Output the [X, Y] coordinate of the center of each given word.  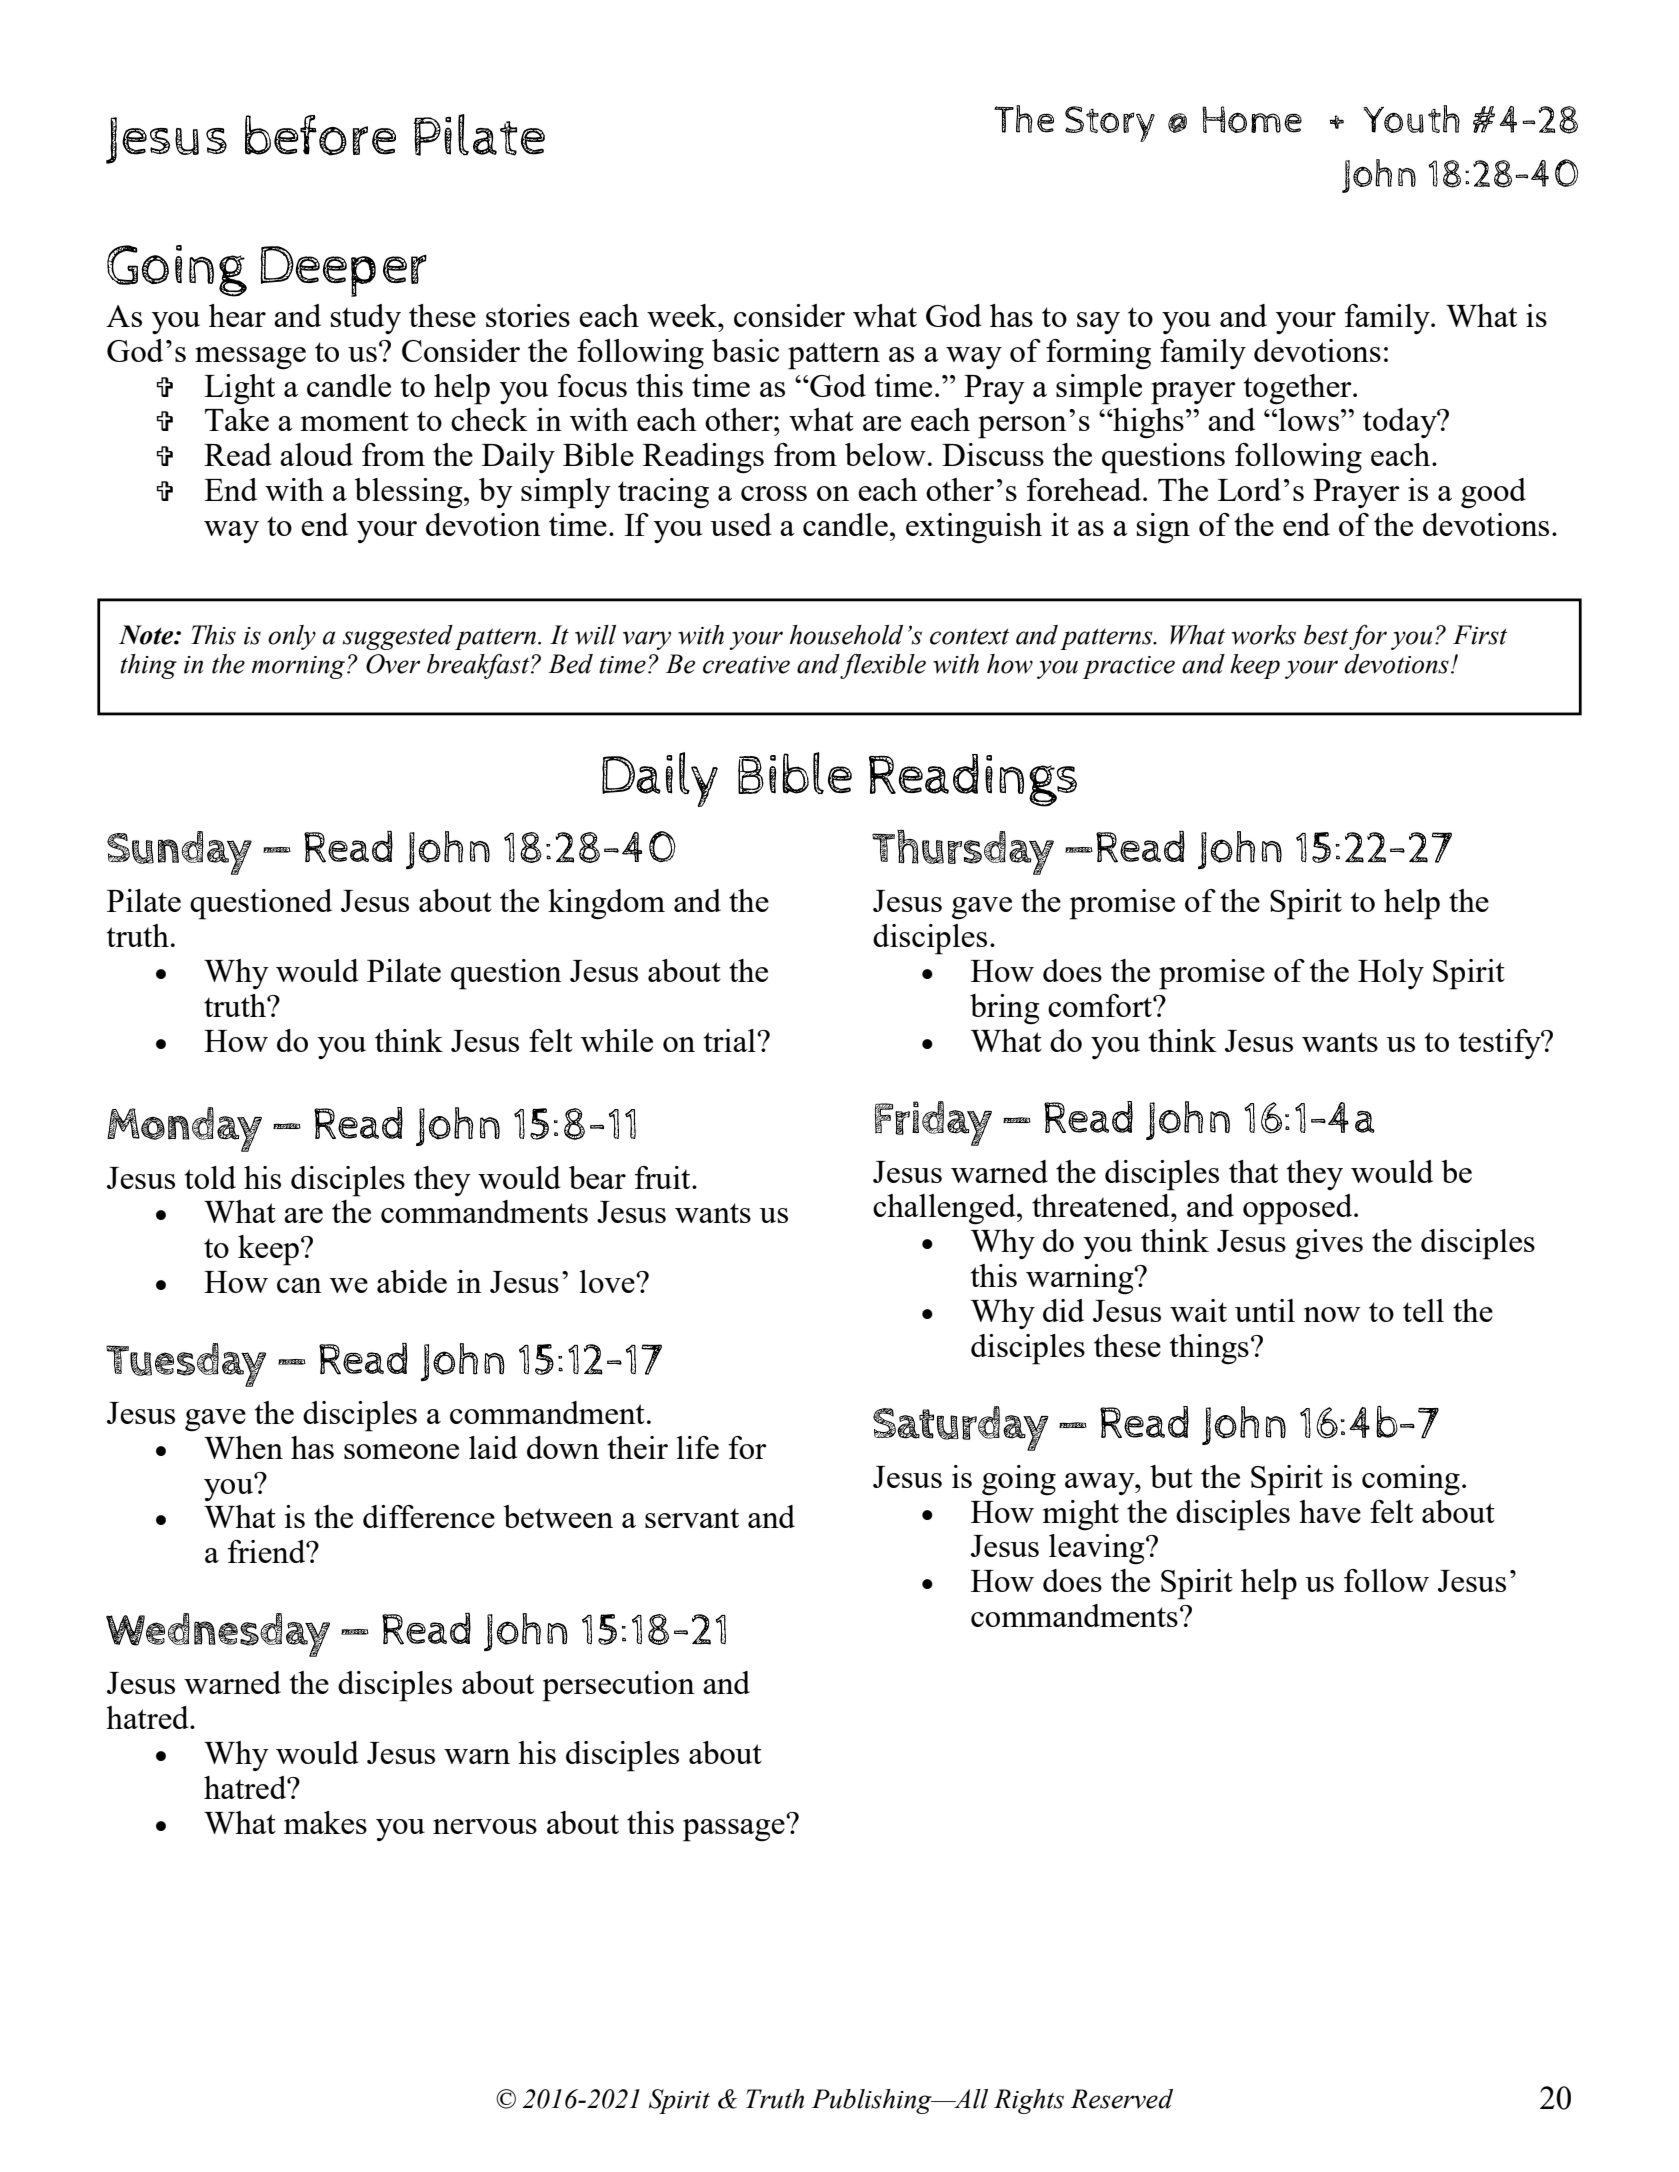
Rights [1029, 2101]
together [1299, 389]
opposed [1299, 1209]
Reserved [1122, 2099]
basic [746, 350]
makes [325, 1822]
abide [412, 1281]
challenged [945, 1209]
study [366, 319]
